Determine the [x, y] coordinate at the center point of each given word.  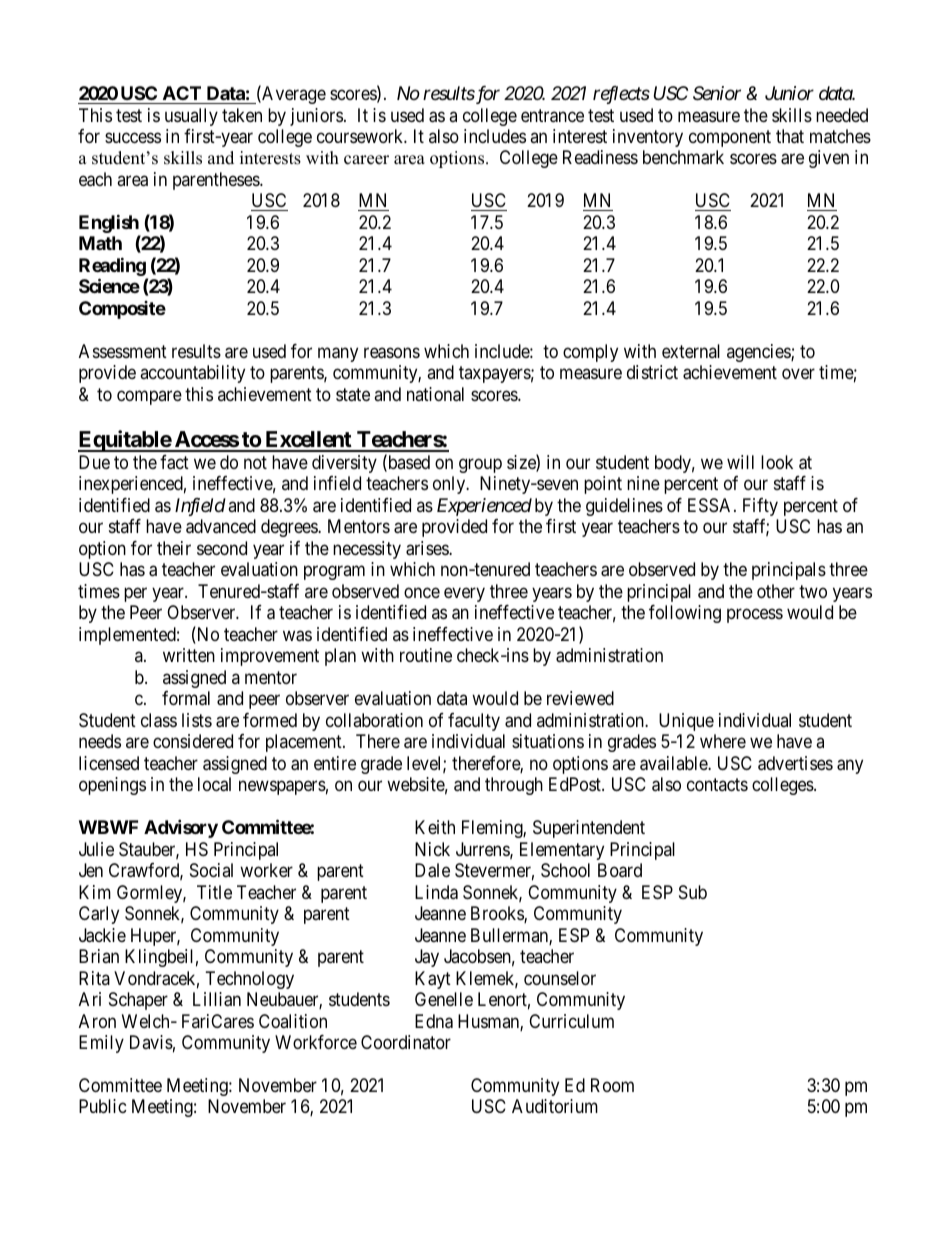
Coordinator [406, 1042]
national [435, 394]
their [174, 548]
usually [191, 117]
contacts [717, 784]
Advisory [181, 828]
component [730, 138]
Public [103, 1106]
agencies [759, 353]
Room [612, 1085]
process [755, 616]
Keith [435, 827]
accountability [192, 374]
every [464, 594]
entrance [552, 116]
